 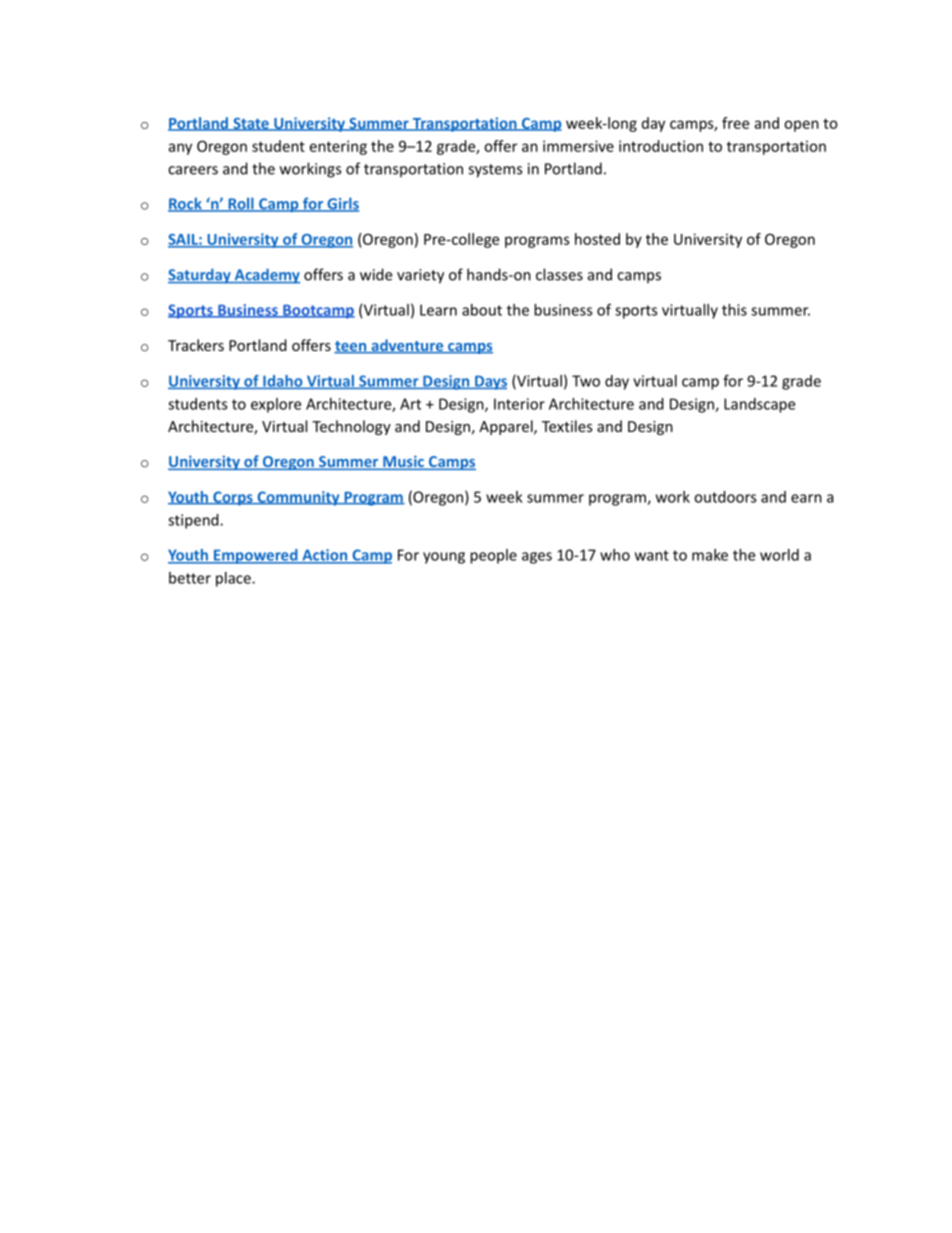 I want to click on State, so click(x=251, y=124).
